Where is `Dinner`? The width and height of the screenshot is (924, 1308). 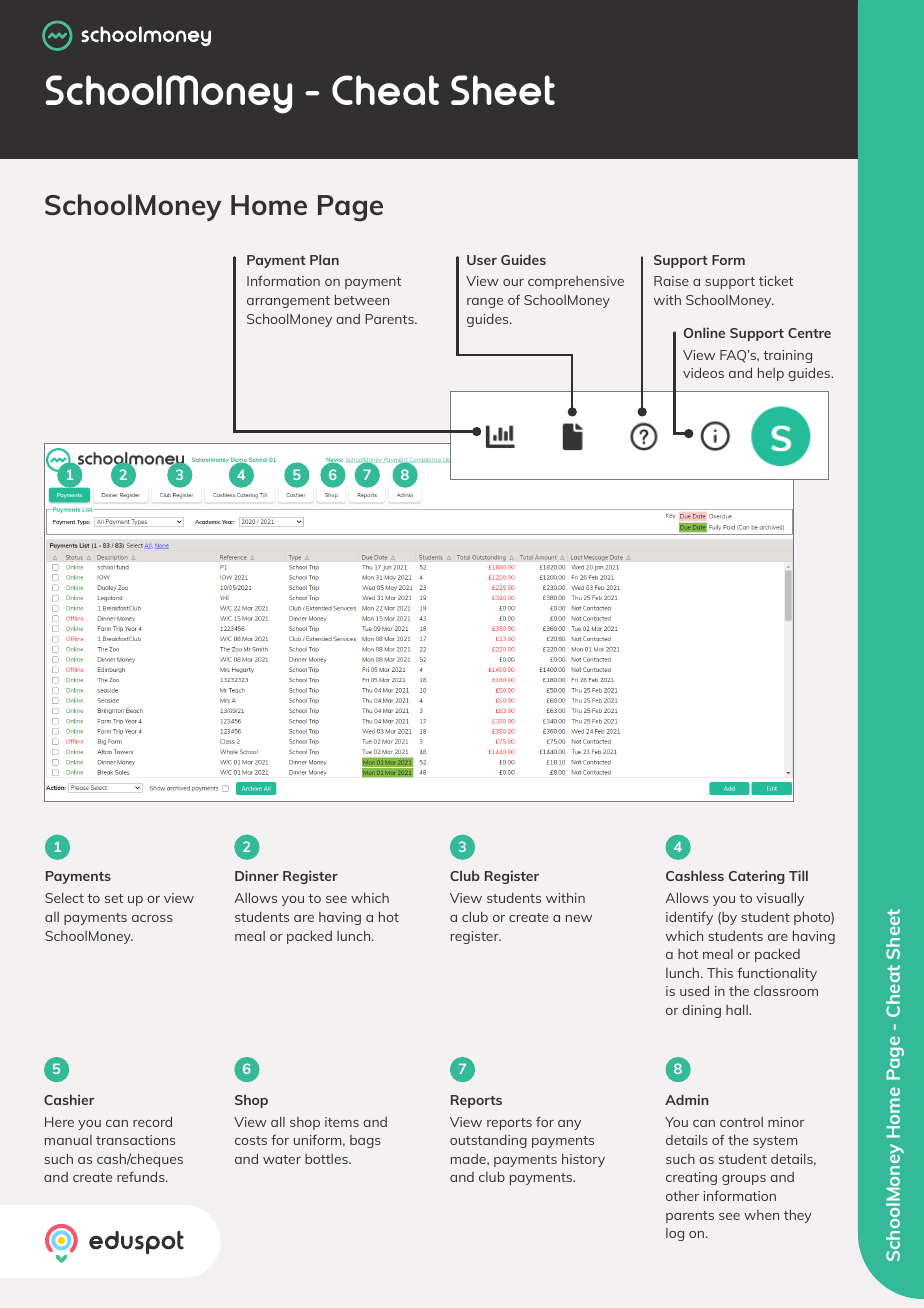 Dinner is located at coordinates (257, 875).
